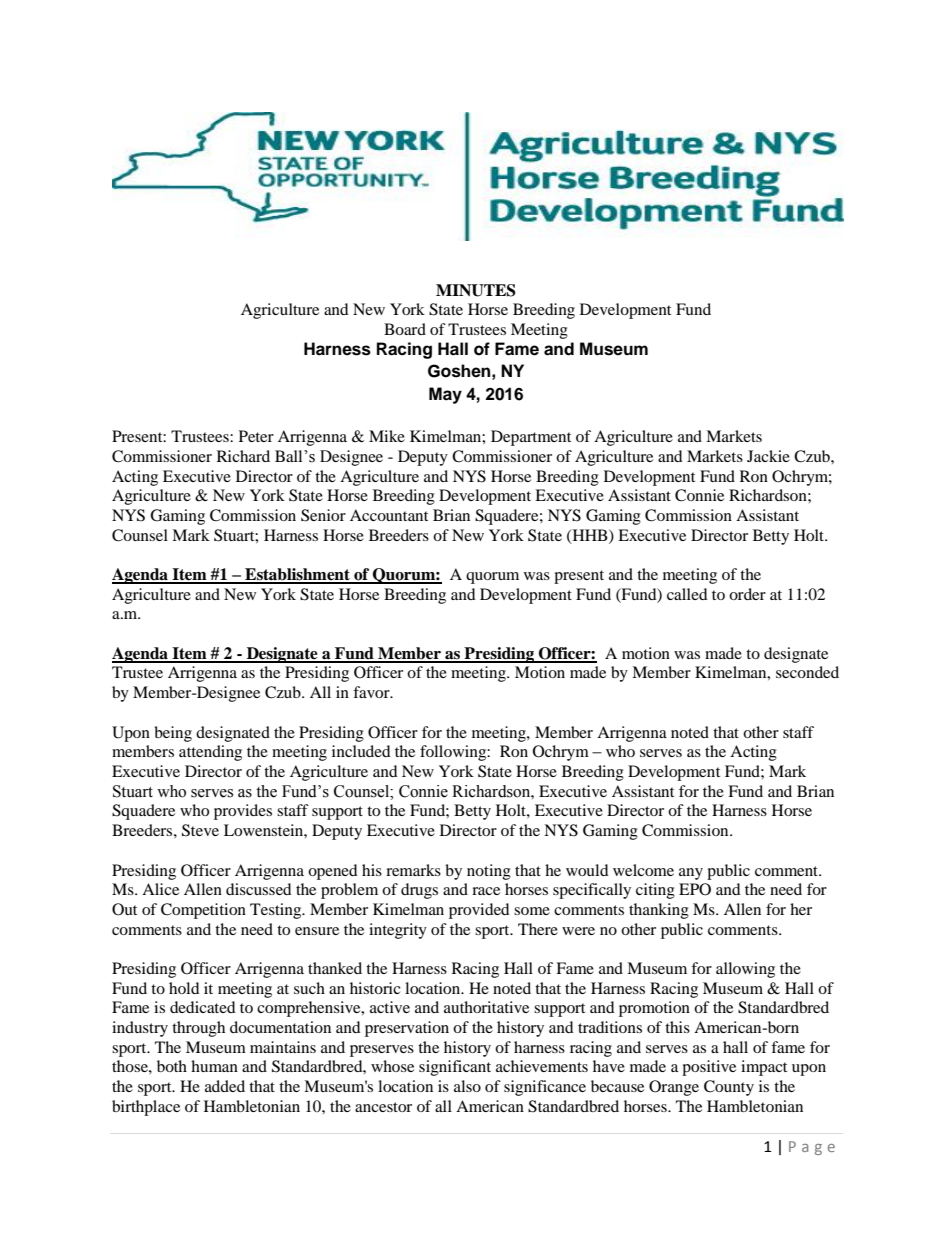  What do you see at coordinates (200, 830) in the page?
I see `Steve` at bounding box center [200, 830].
